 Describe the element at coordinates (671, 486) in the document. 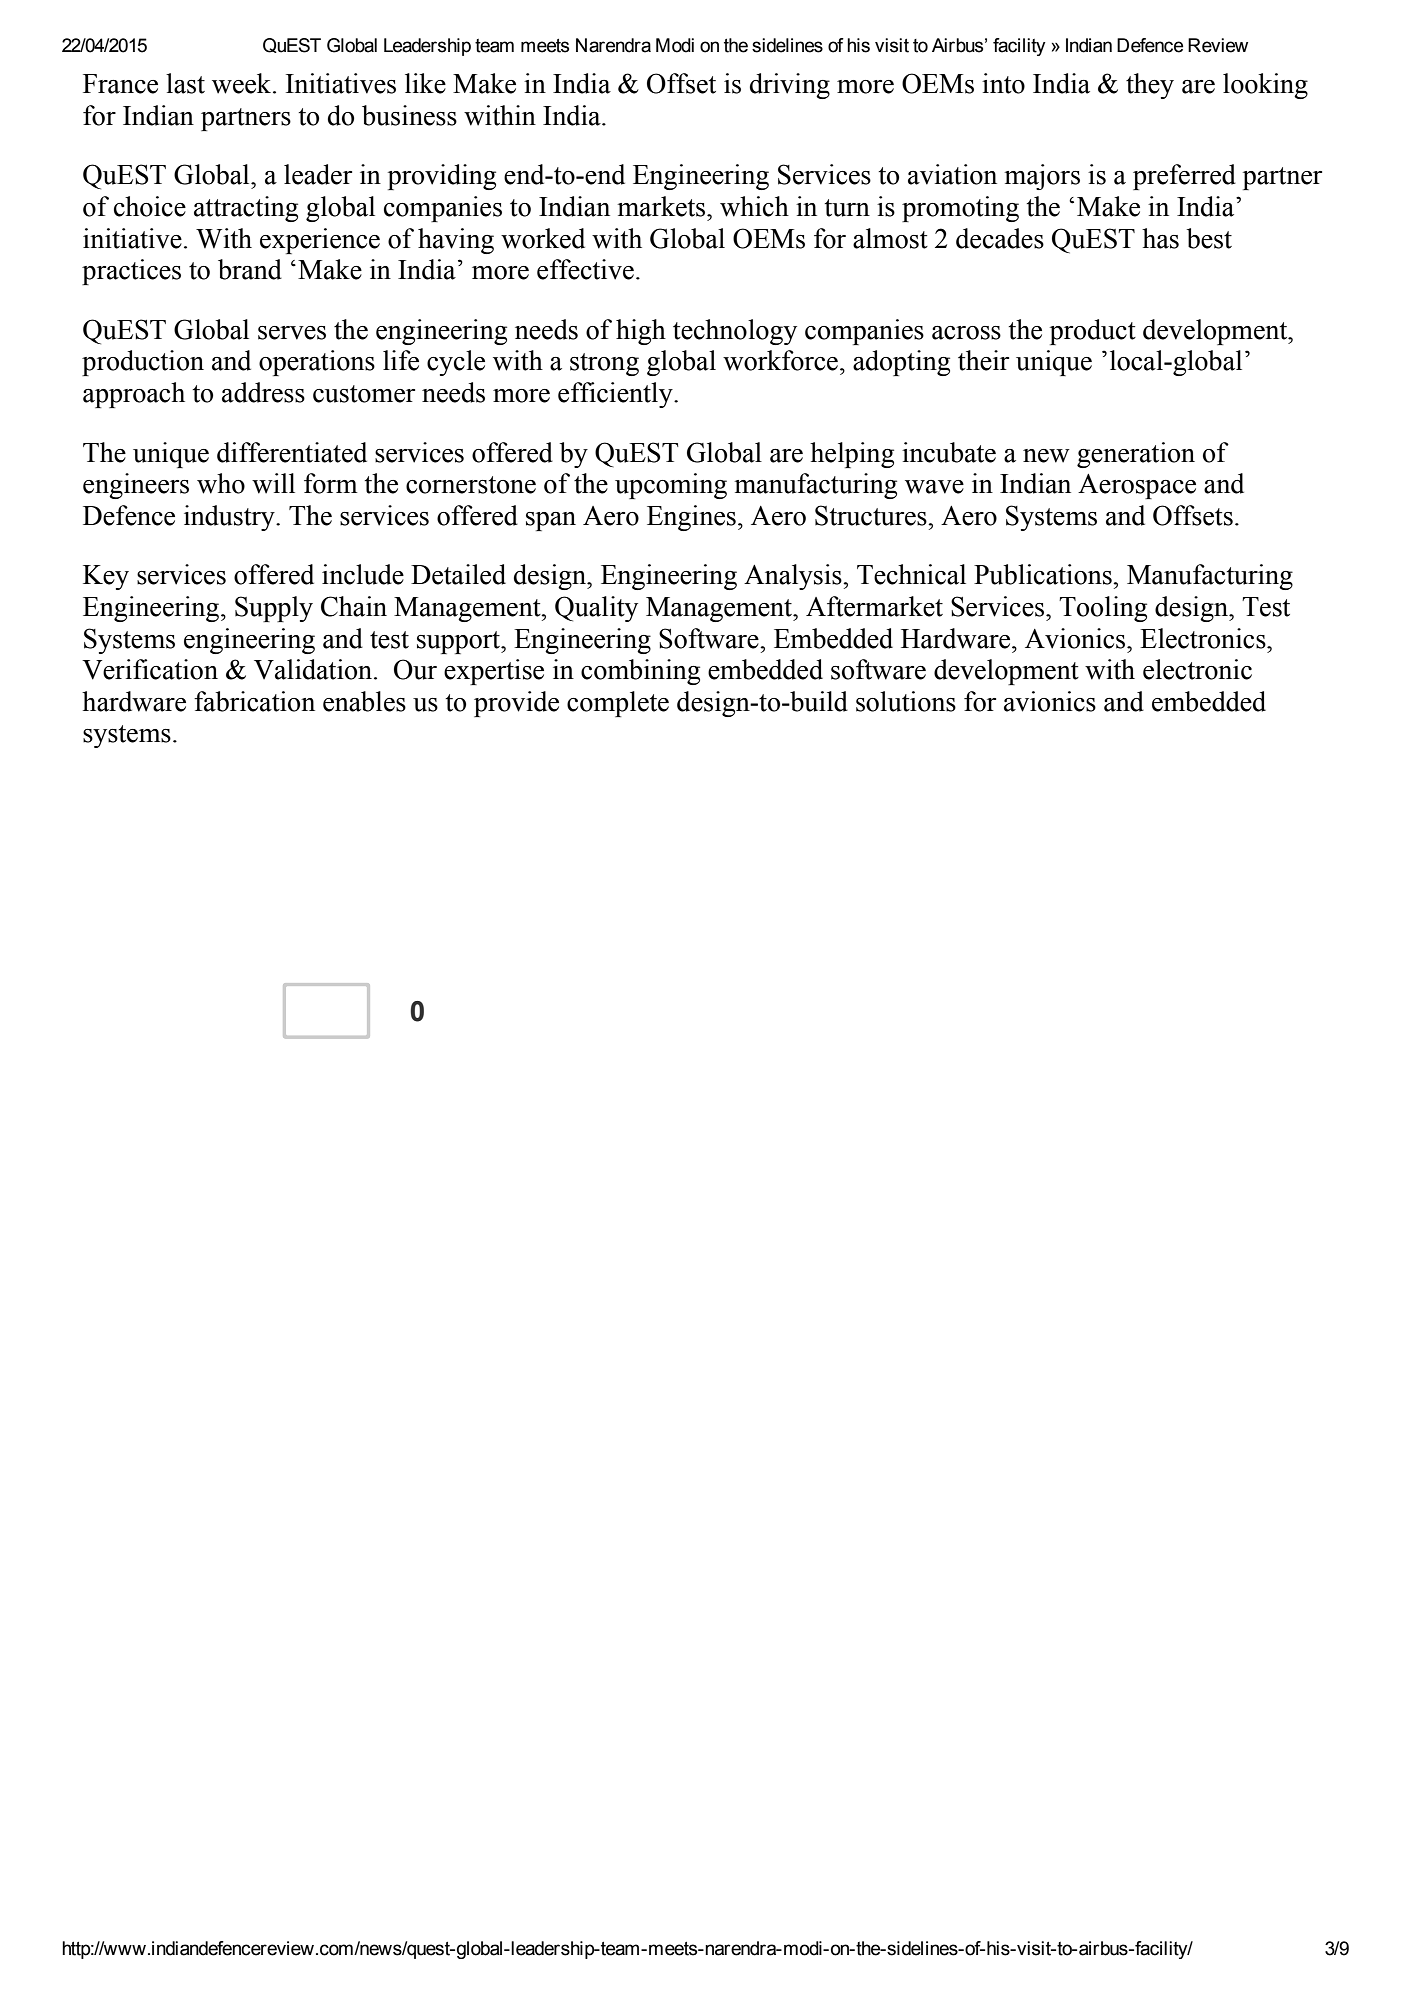

I see `upcoming` at that location.
